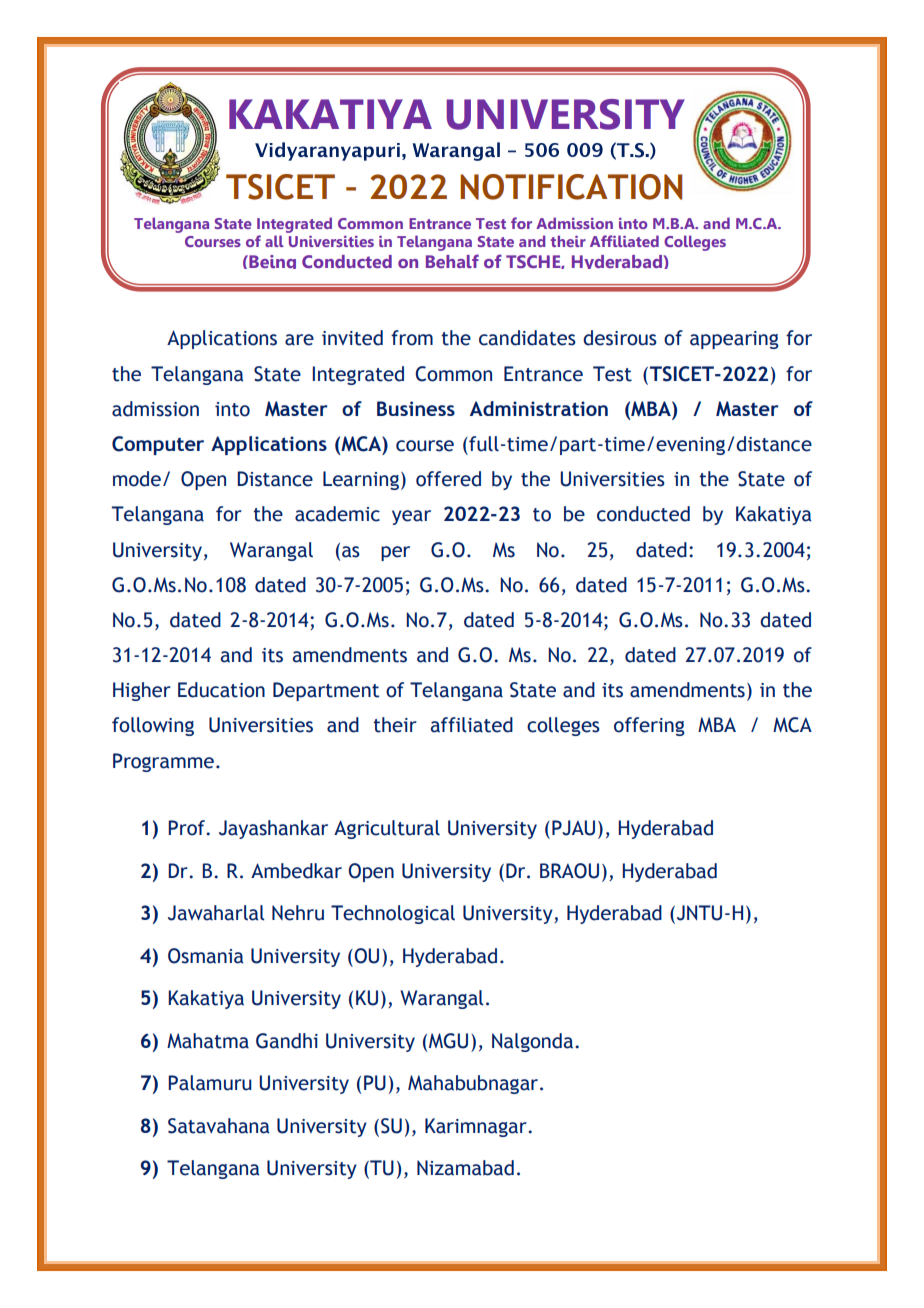  I want to click on Behalf, so click(452, 261).
